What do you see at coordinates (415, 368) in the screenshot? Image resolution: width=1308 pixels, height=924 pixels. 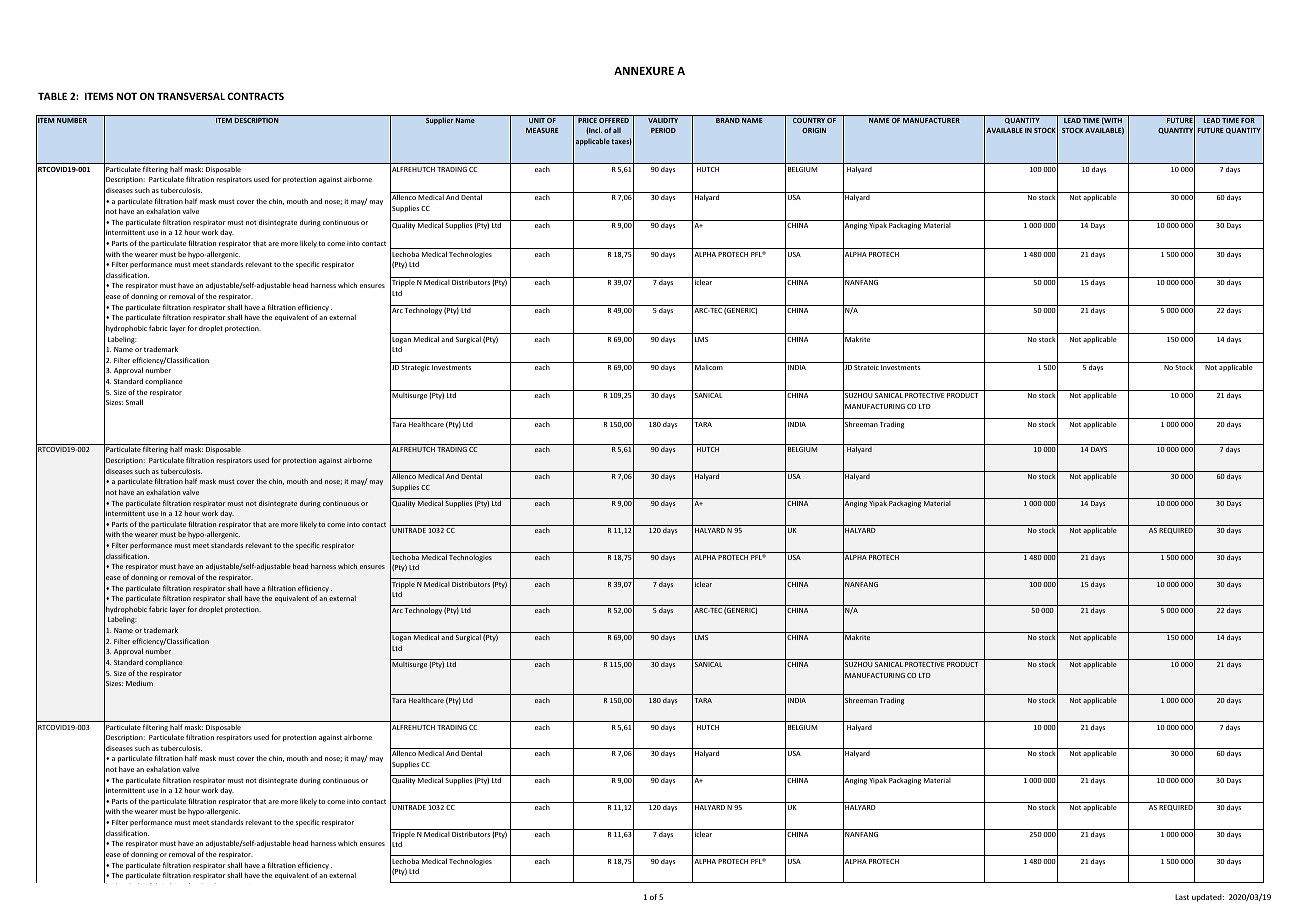 I see `Strategic` at bounding box center [415, 368].
